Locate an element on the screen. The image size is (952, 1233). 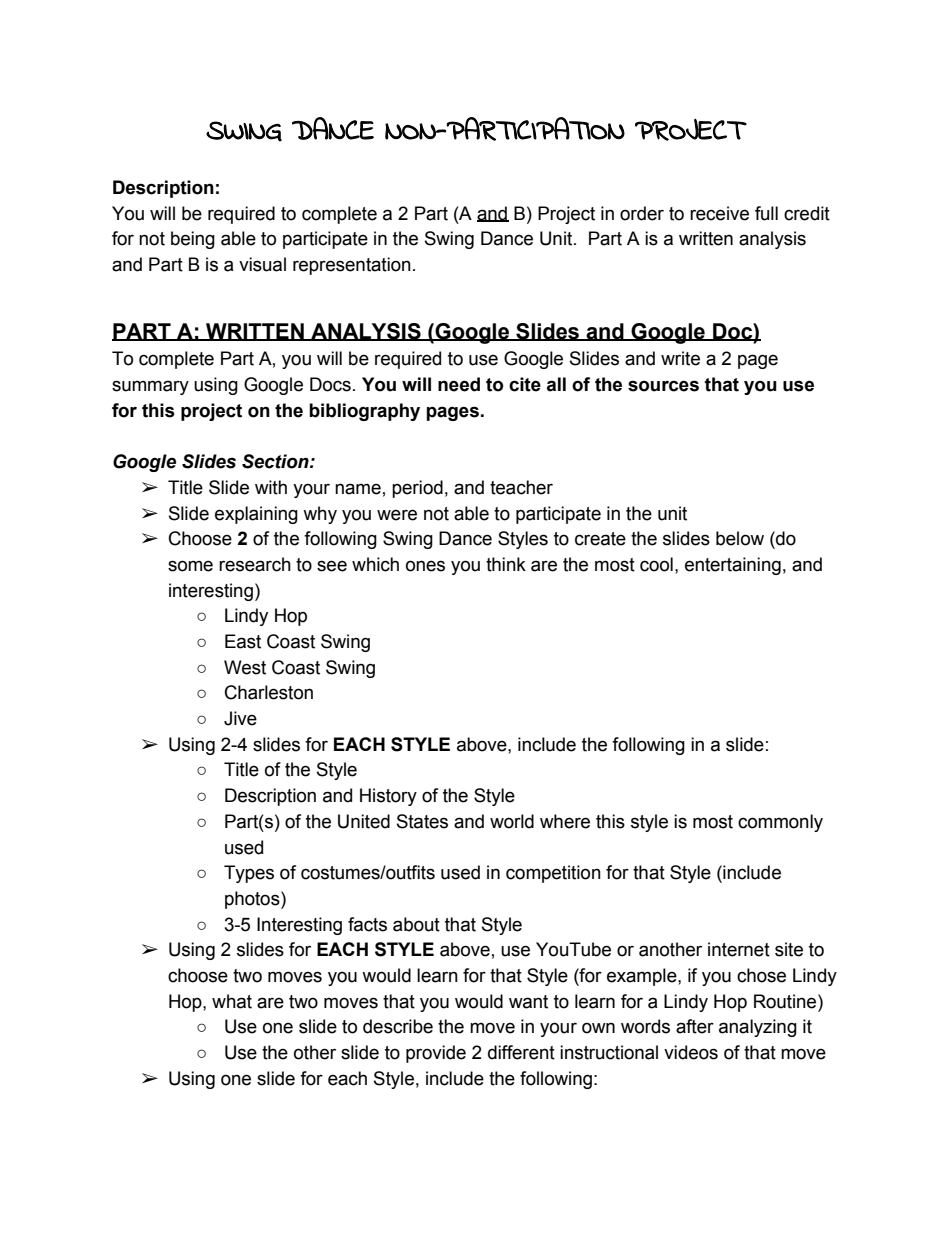
representation is located at coordinates (352, 266).
